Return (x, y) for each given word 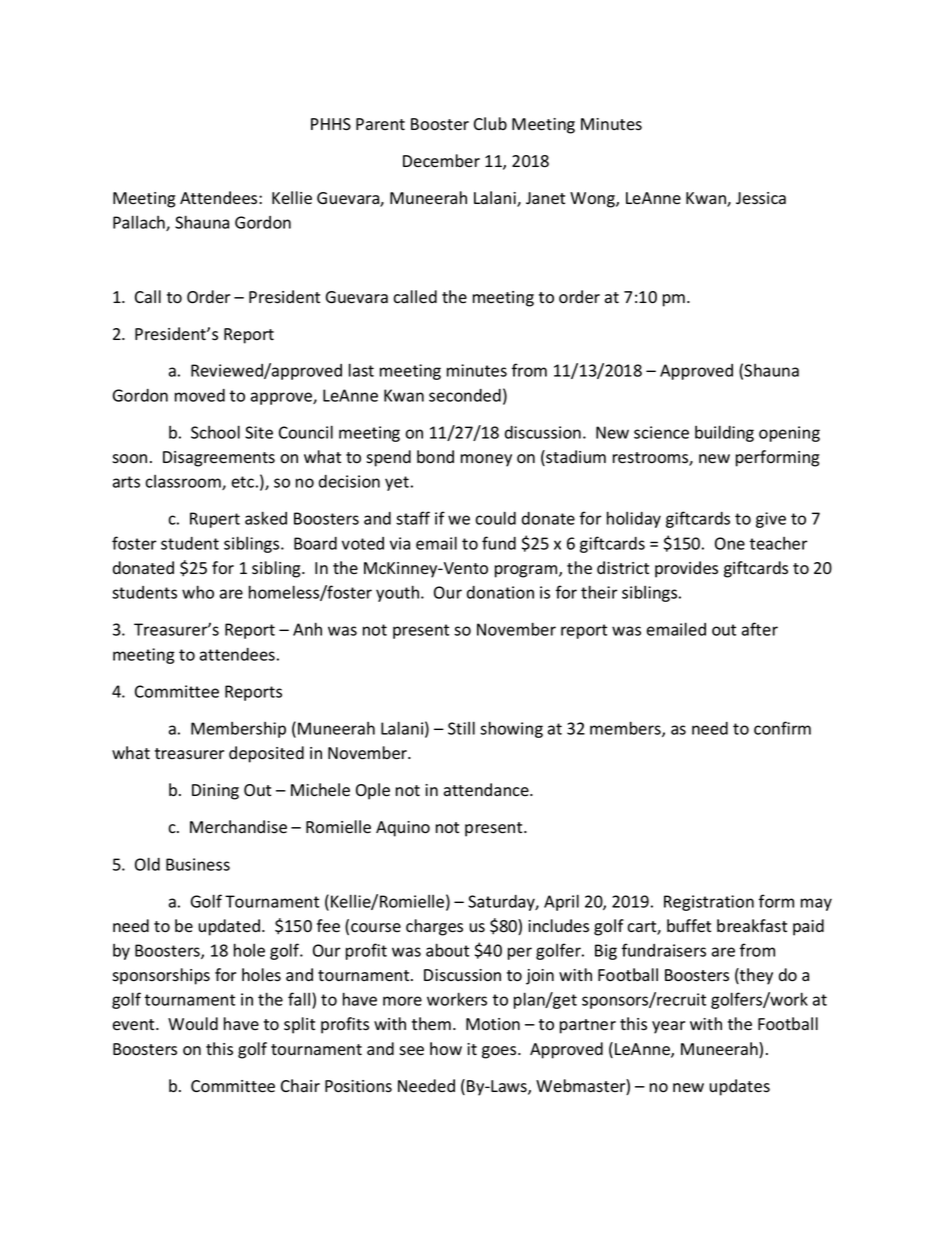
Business (198, 864)
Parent (380, 124)
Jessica (761, 198)
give (771, 520)
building (724, 433)
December (441, 160)
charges (434, 927)
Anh (307, 629)
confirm (782, 728)
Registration (709, 903)
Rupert (215, 520)
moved (200, 395)
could (495, 518)
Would (193, 1024)
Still (461, 728)
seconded (465, 395)
